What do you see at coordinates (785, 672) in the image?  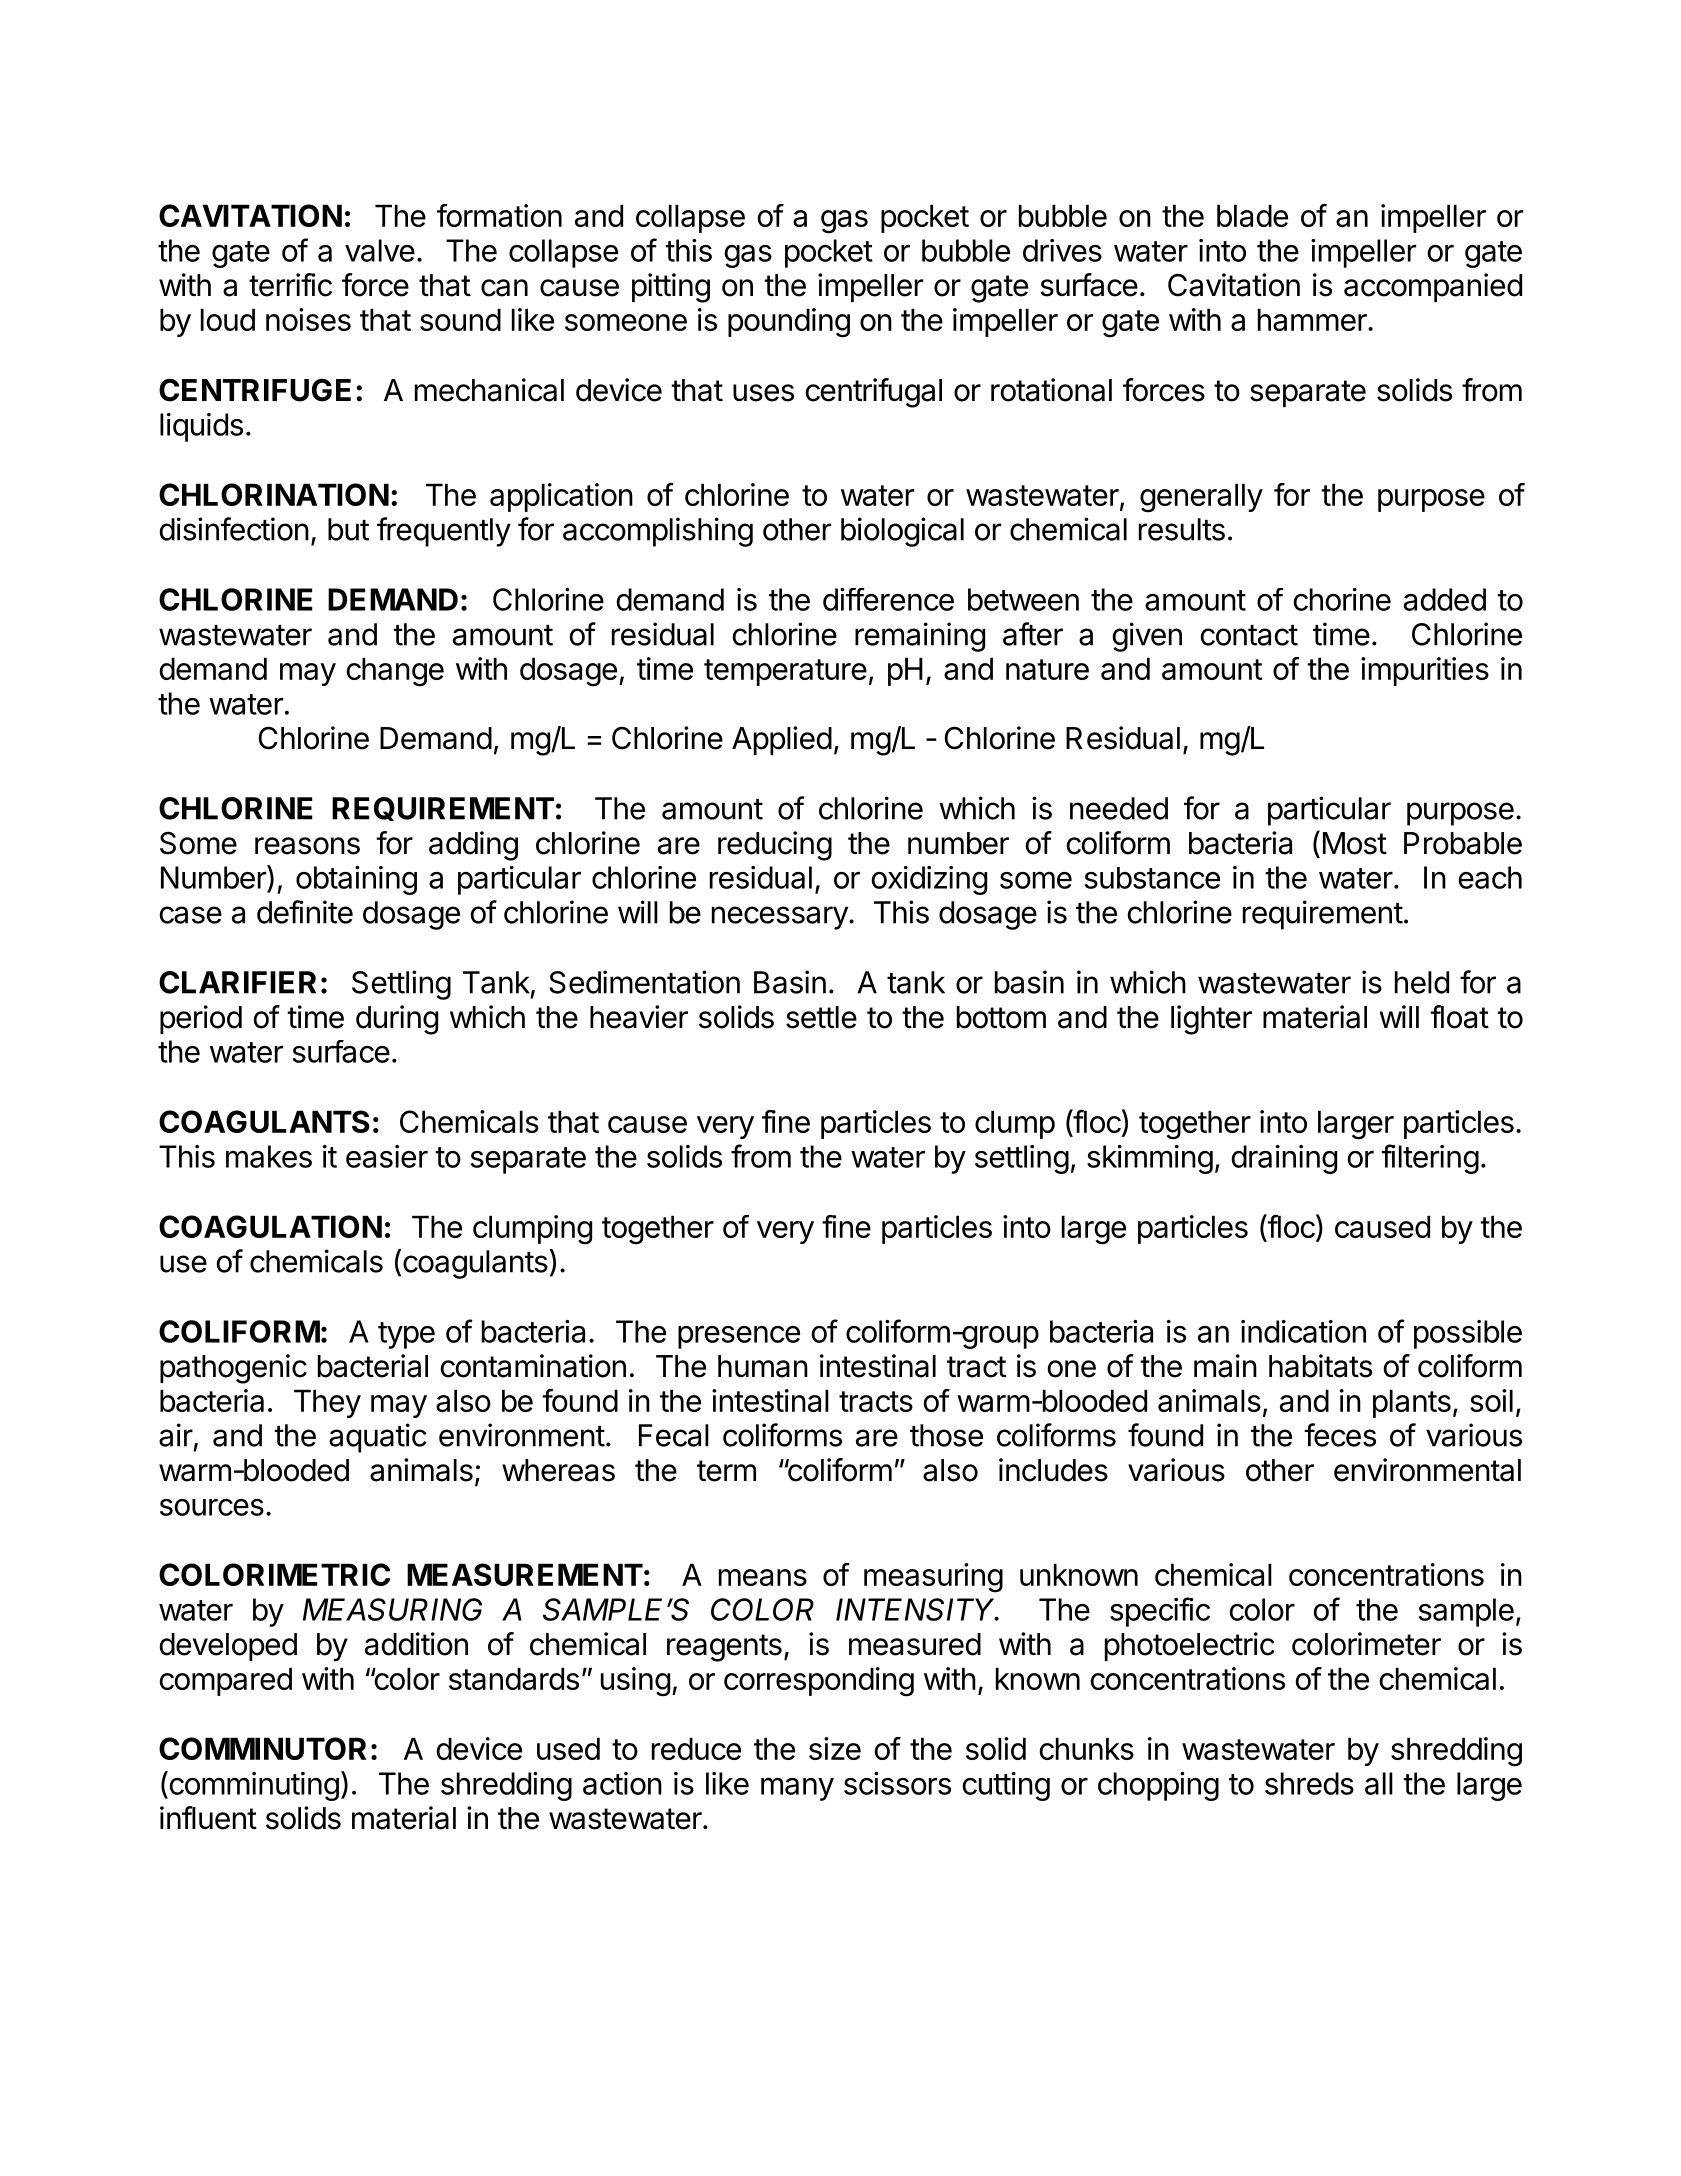 I see `temperature` at bounding box center [785, 672].
